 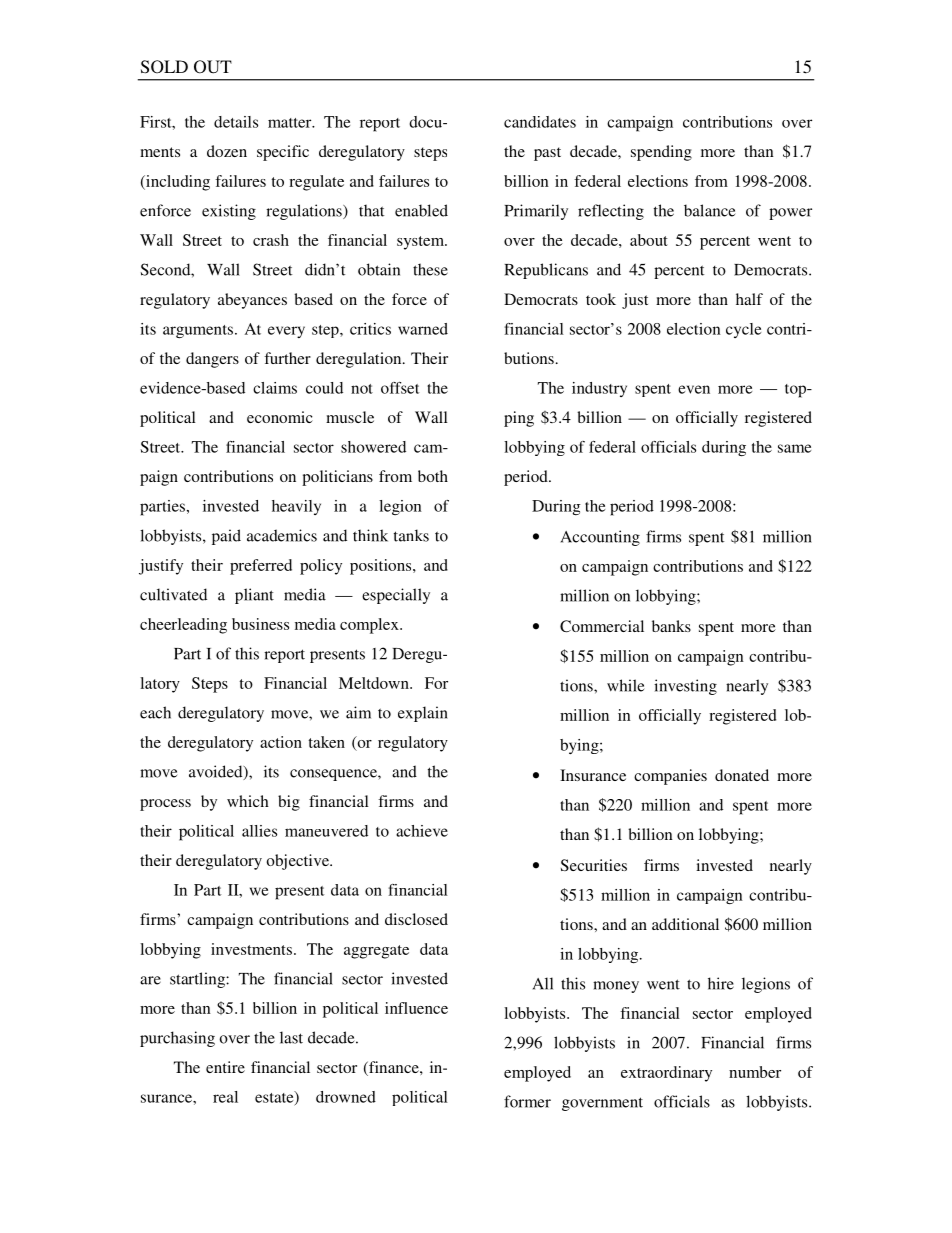 I want to click on cycle, so click(x=743, y=330).
